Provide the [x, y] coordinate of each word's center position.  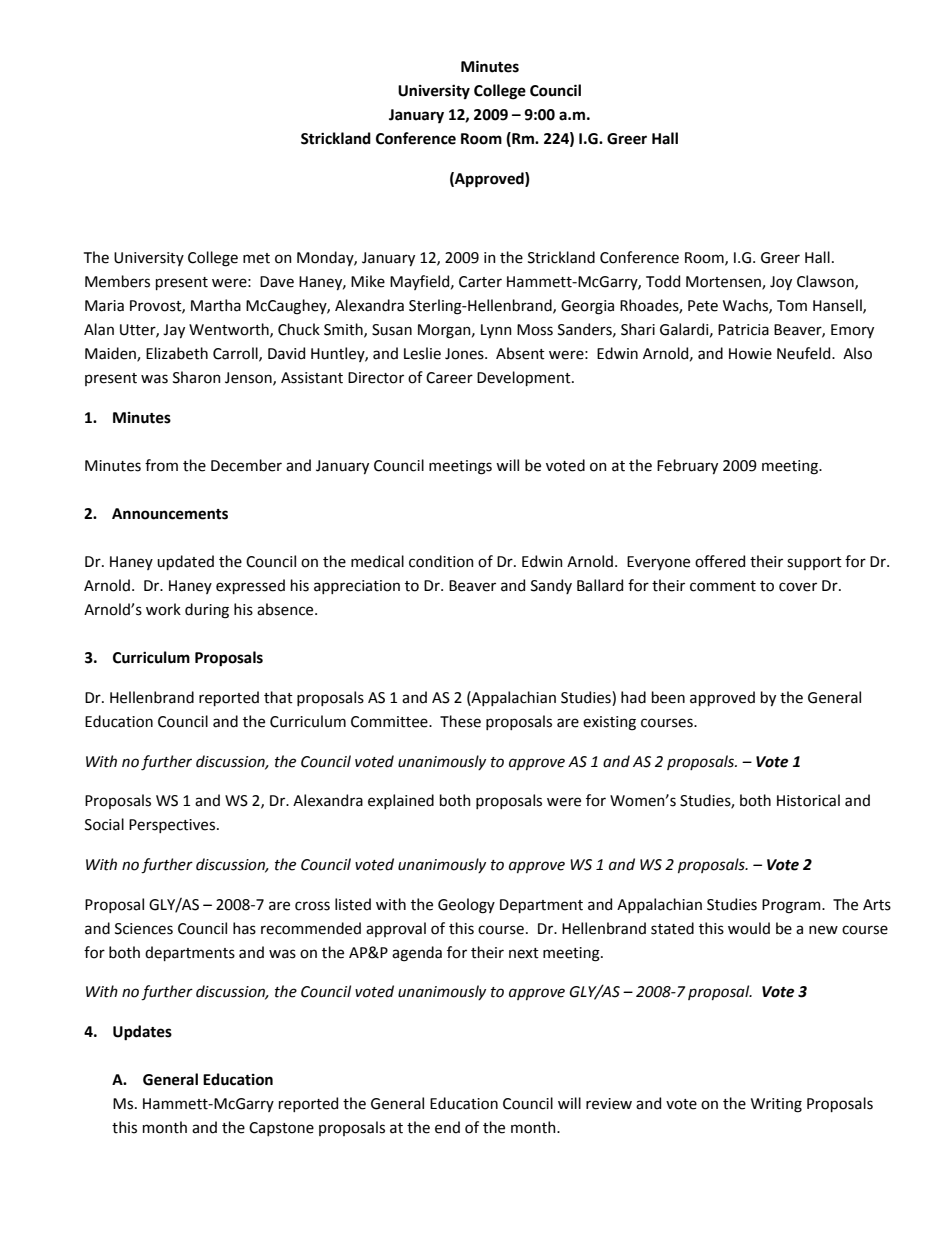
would [749, 928]
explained [401, 801]
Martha [216, 305]
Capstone [281, 1129]
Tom [792, 306]
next [524, 953]
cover [798, 587]
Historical [808, 800]
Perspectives [173, 826]
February [687, 466]
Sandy [551, 586]
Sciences [144, 929]
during [207, 611]
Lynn [496, 331]
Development [525, 378]
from [161, 465]
